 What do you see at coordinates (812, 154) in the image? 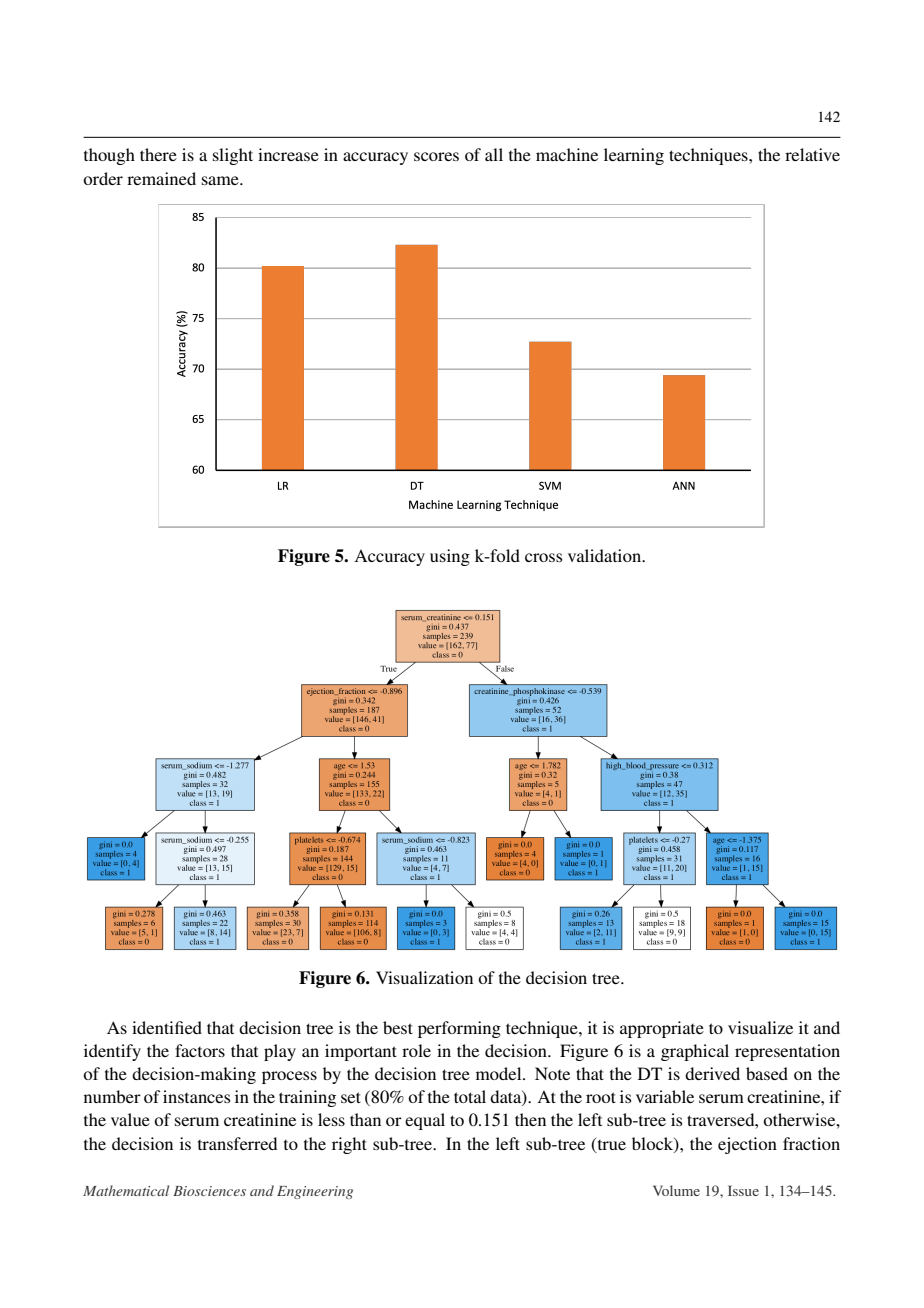
I see `relative` at bounding box center [812, 154].
